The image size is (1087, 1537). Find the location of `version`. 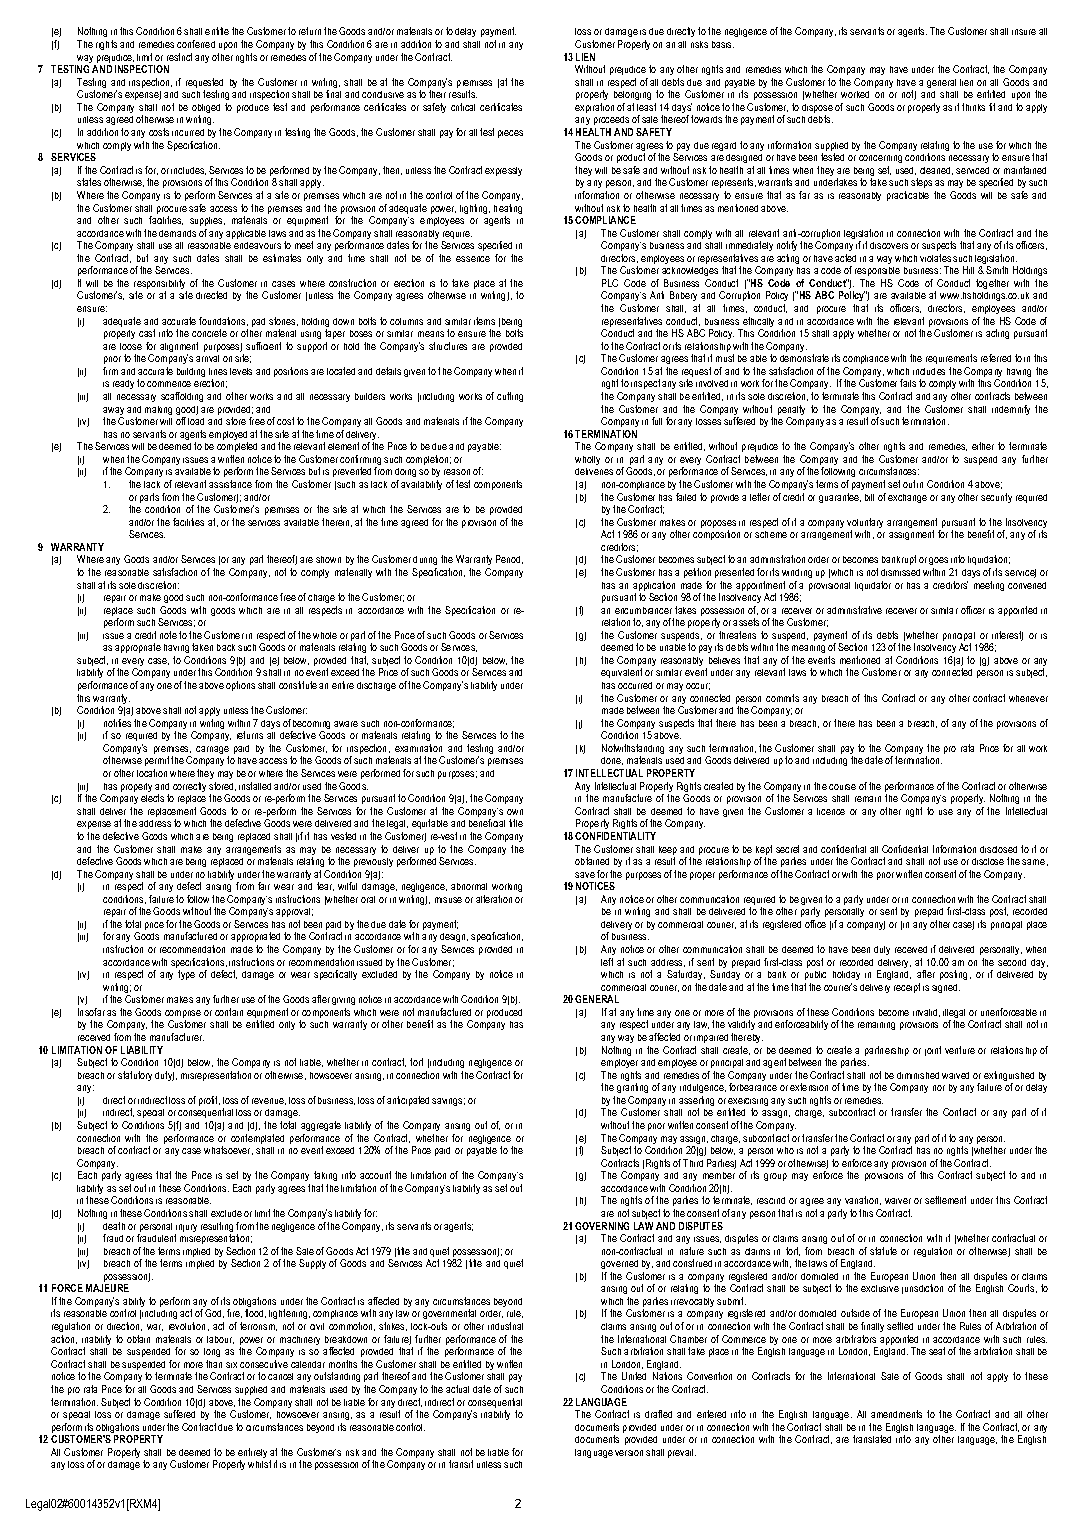

version is located at coordinates (629, 1453).
